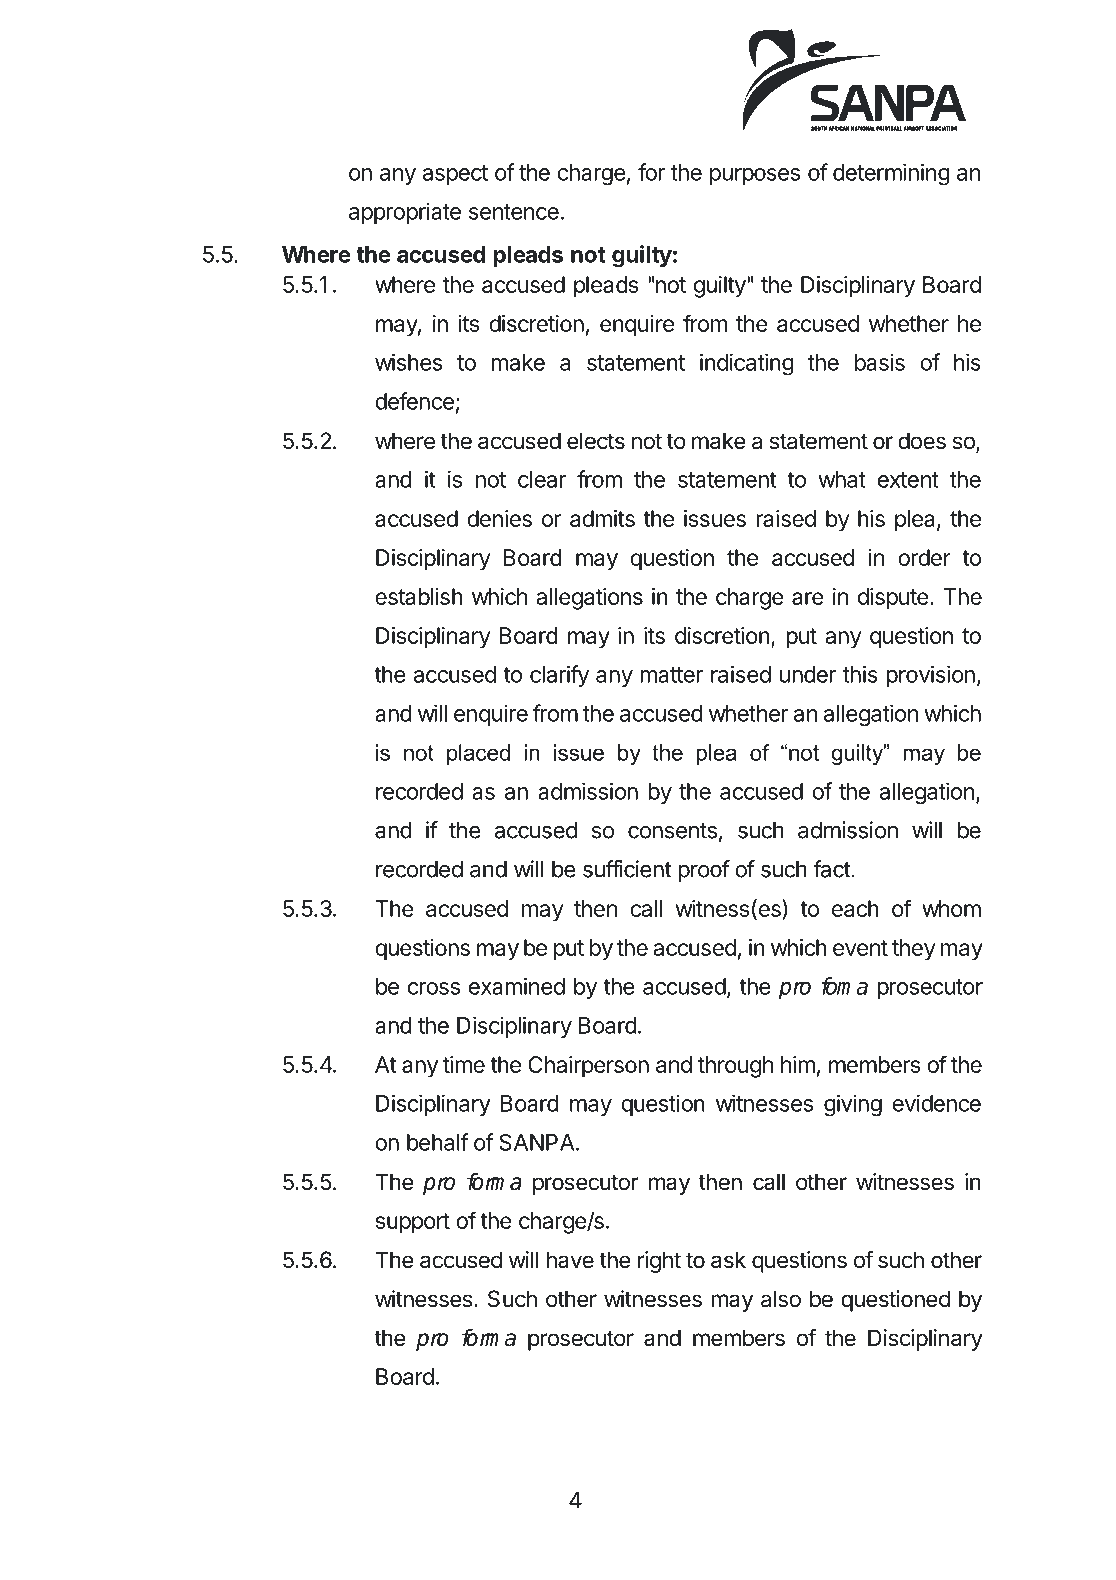  Describe the element at coordinates (671, 675) in the image. I see `matter` at that location.
